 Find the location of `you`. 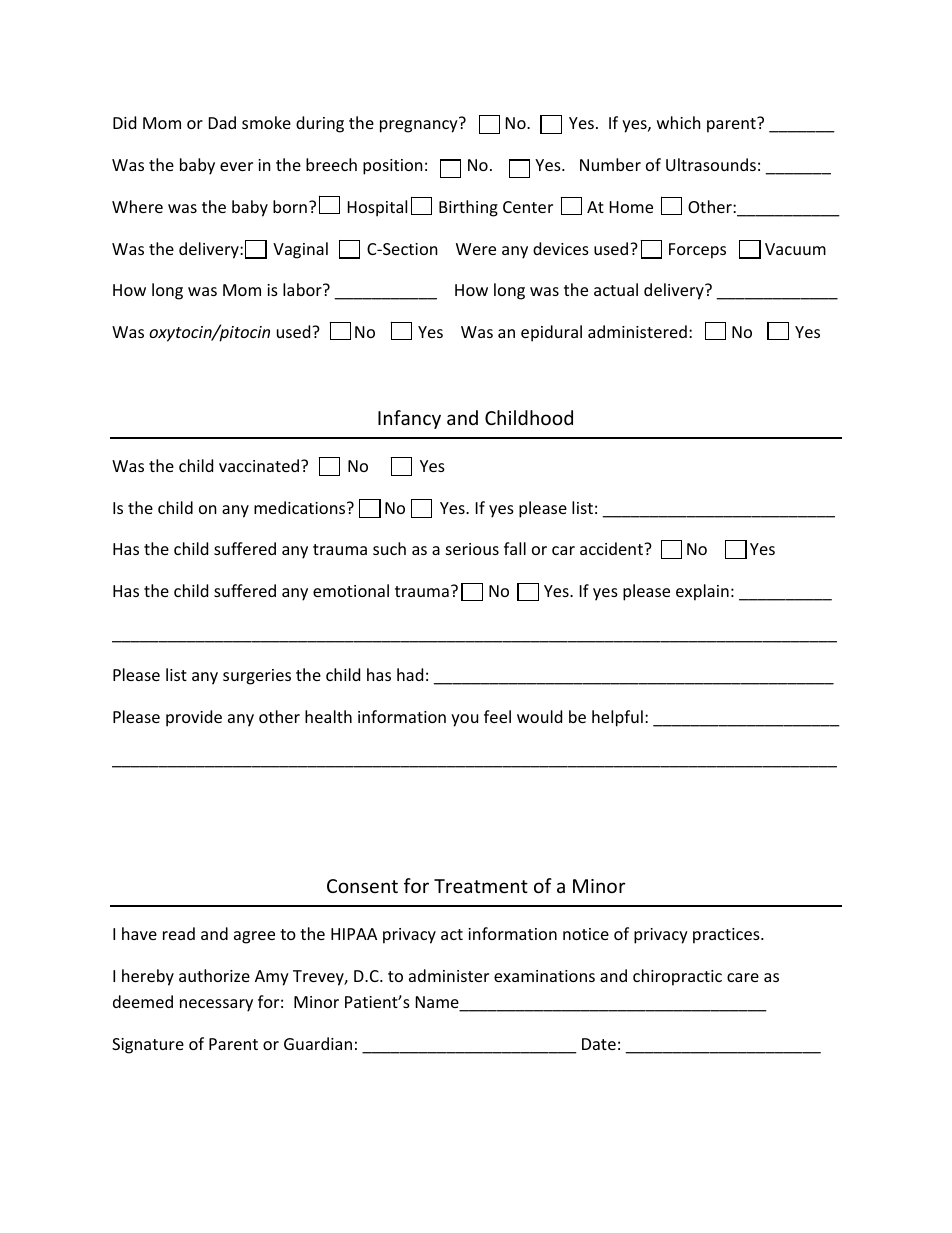

you is located at coordinates (464, 720).
